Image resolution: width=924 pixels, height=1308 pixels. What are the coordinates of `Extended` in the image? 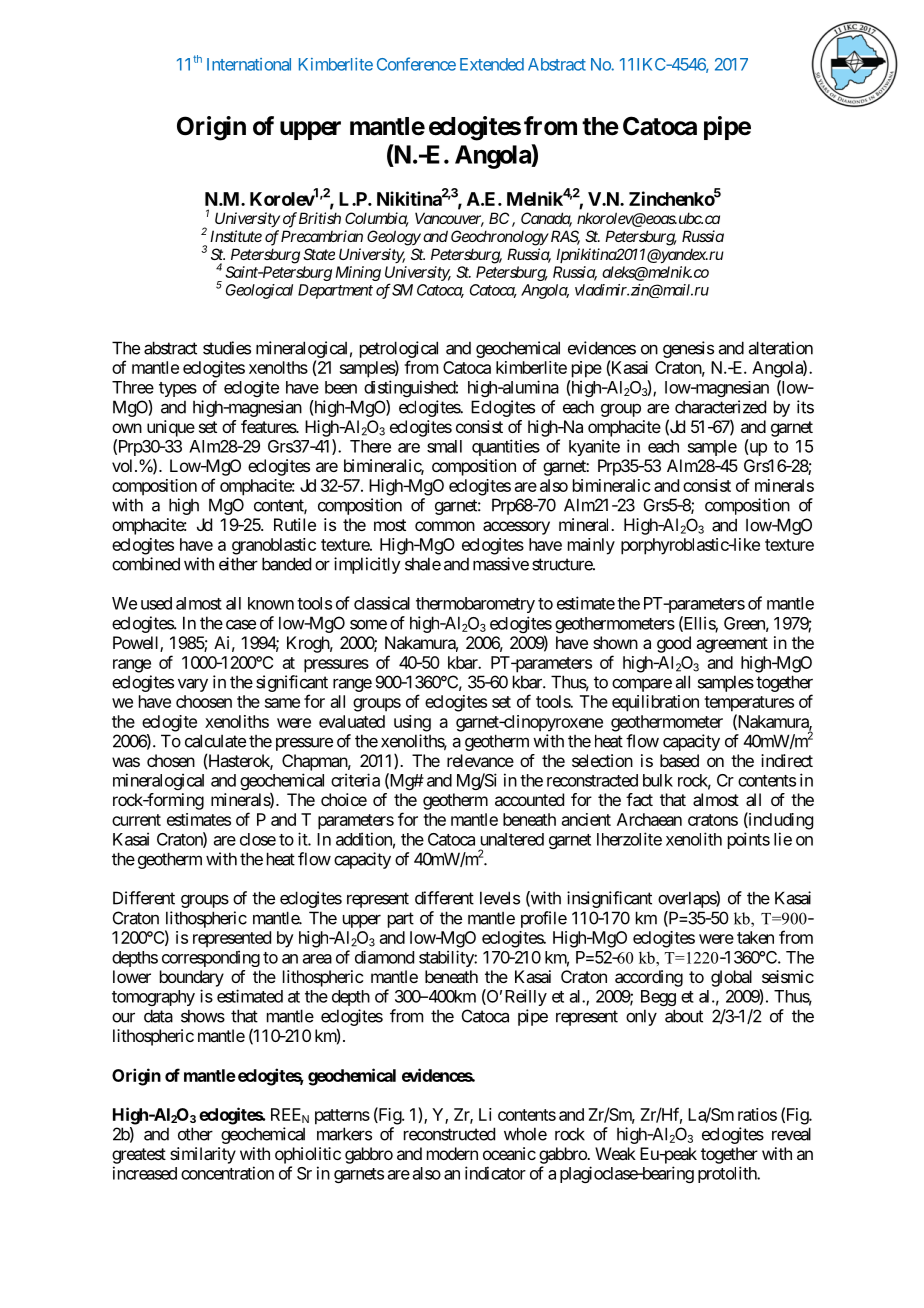 It's located at (492, 64).
